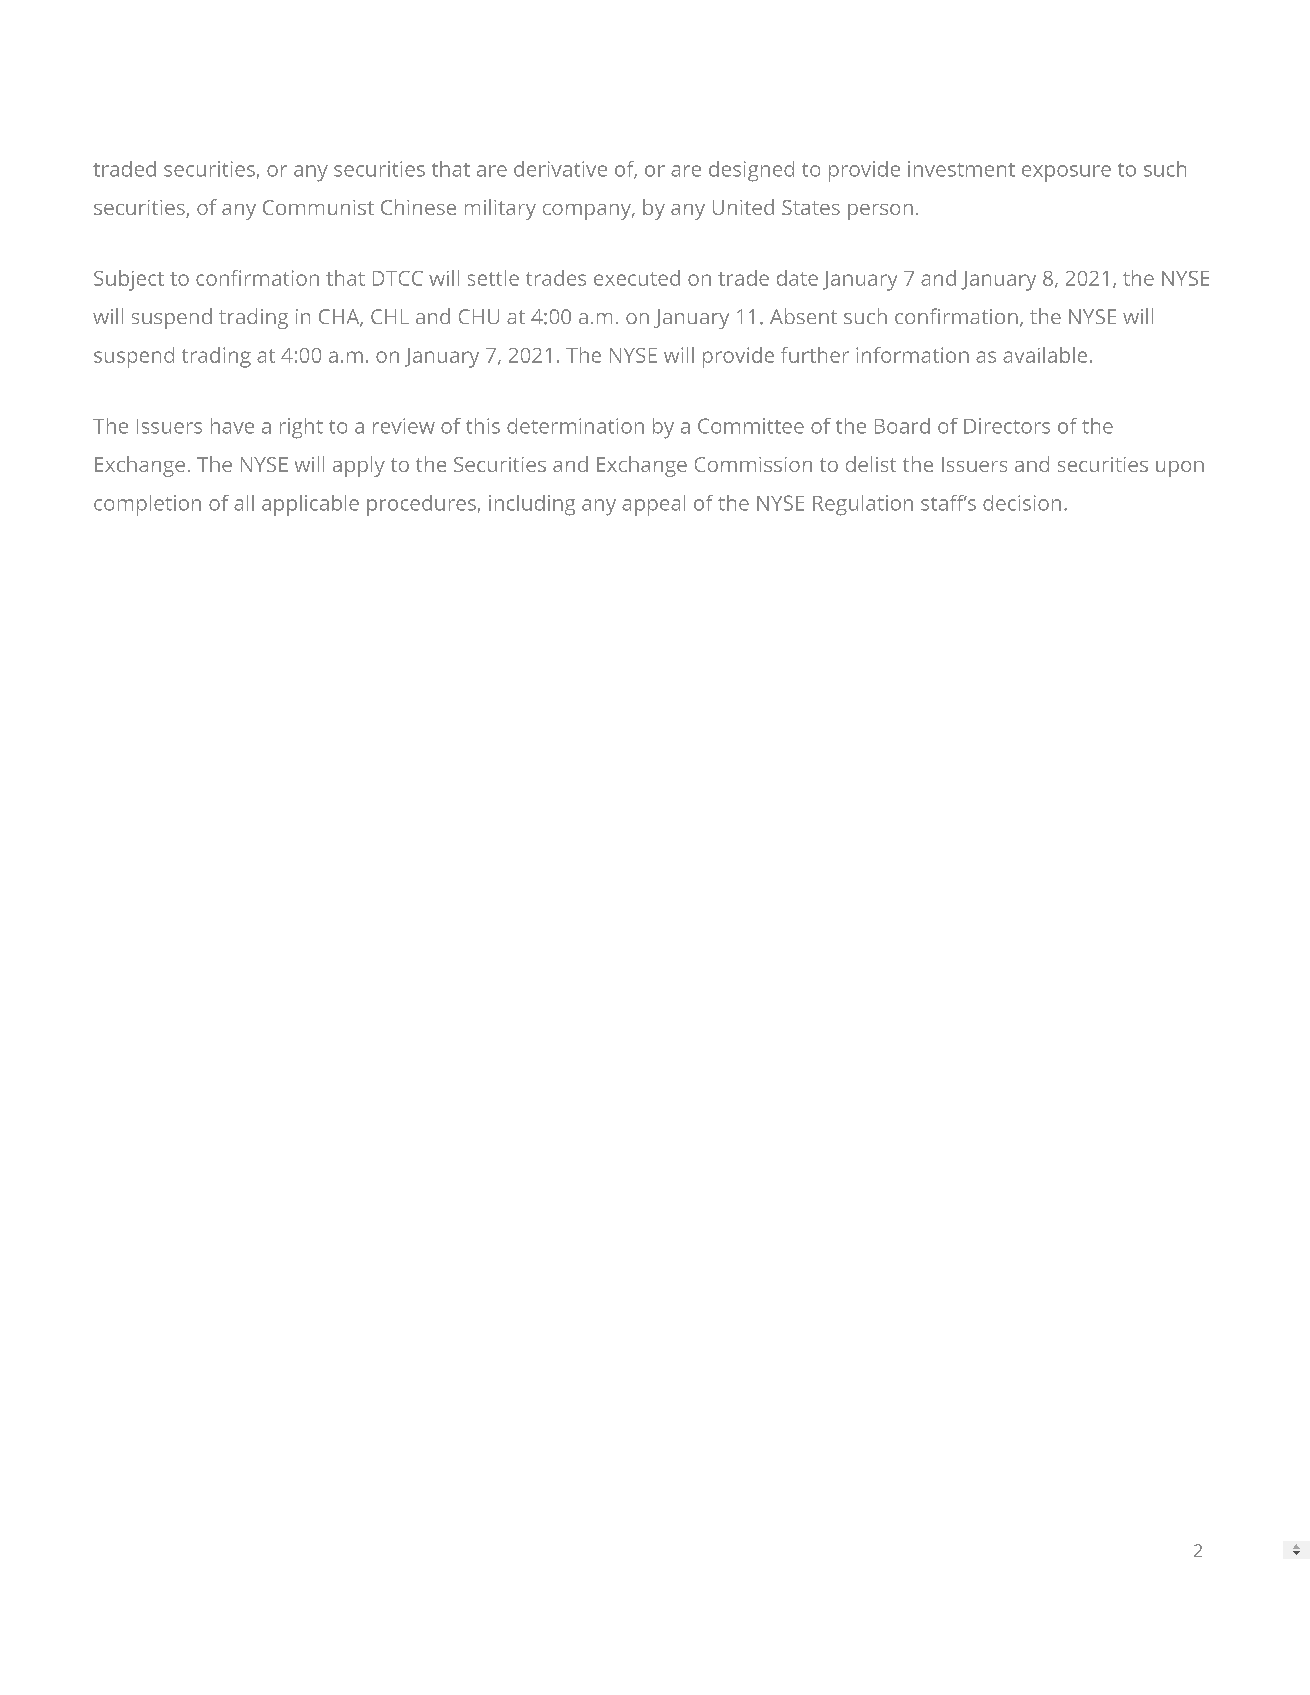 This page has height=1695, width=1310. What do you see at coordinates (815, 355) in the page?
I see `further` at bounding box center [815, 355].
